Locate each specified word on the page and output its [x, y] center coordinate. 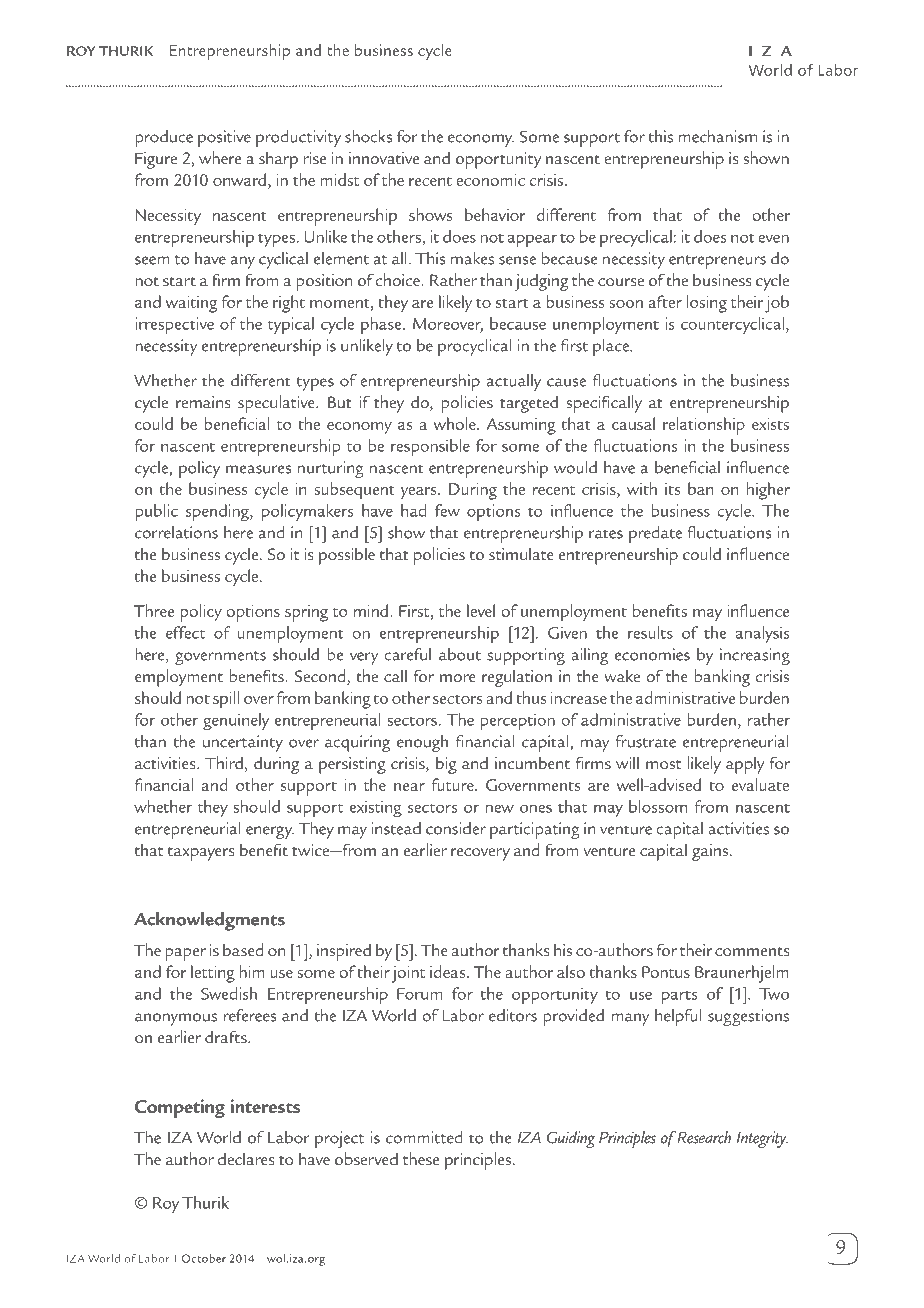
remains [203, 402]
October [204, 1258]
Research [704, 1137]
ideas [449, 971]
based [243, 949]
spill [226, 700]
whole [456, 423]
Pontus [666, 972]
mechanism [717, 136]
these [421, 1158]
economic [490, 180]
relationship [704, 426]
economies [652, 654]
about [460, 654]
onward [239, 179]
